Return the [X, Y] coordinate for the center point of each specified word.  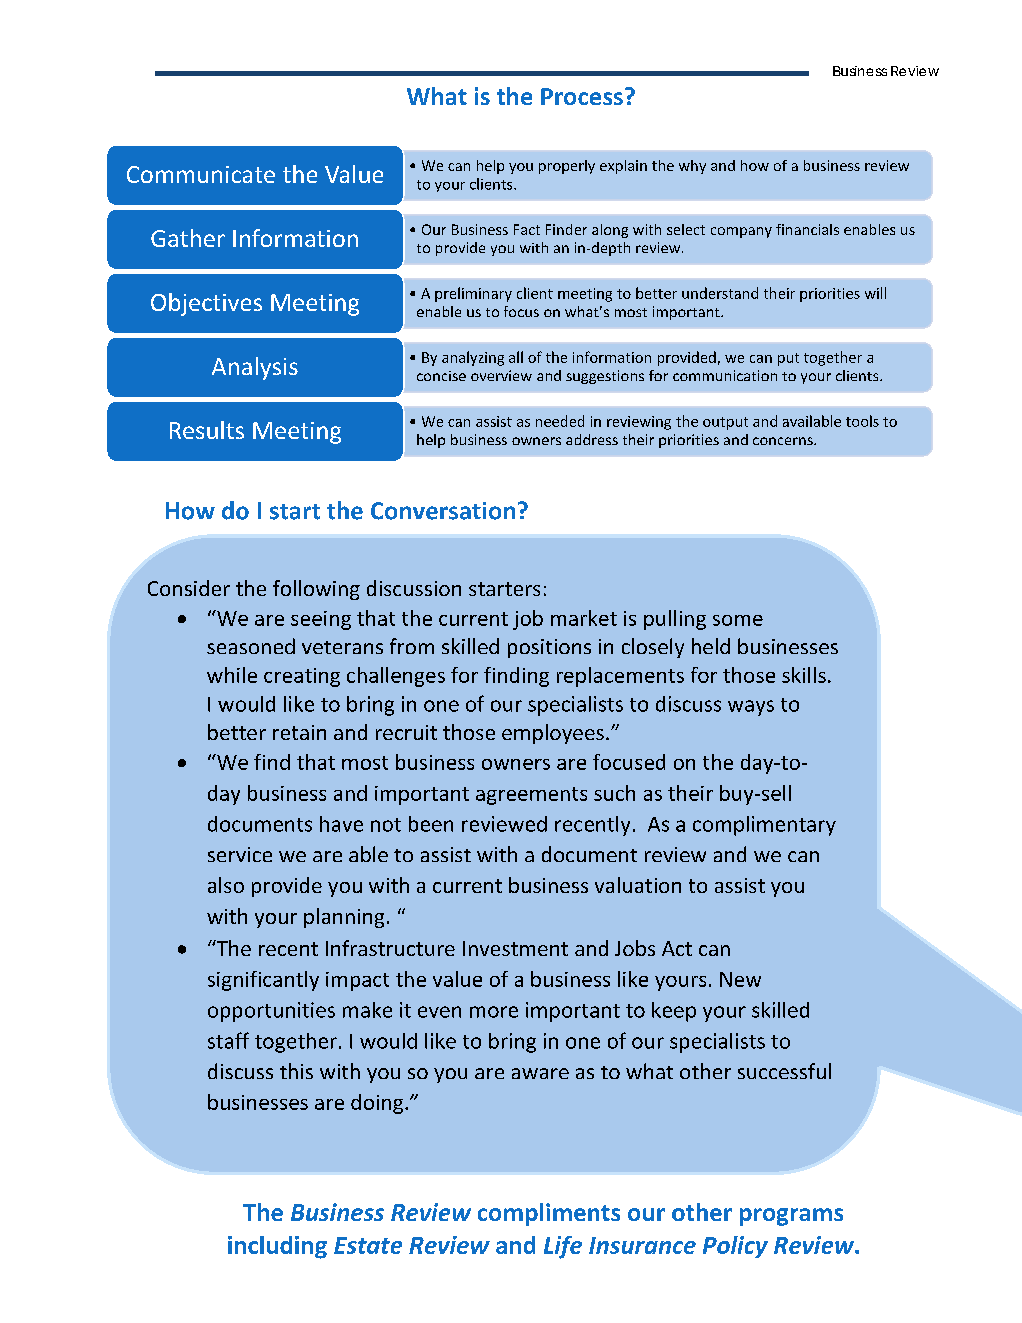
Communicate [201, 174]
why [692, 167]
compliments [549, 1214]
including [277, 1247]
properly [567, 167]
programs [791, 1217]
